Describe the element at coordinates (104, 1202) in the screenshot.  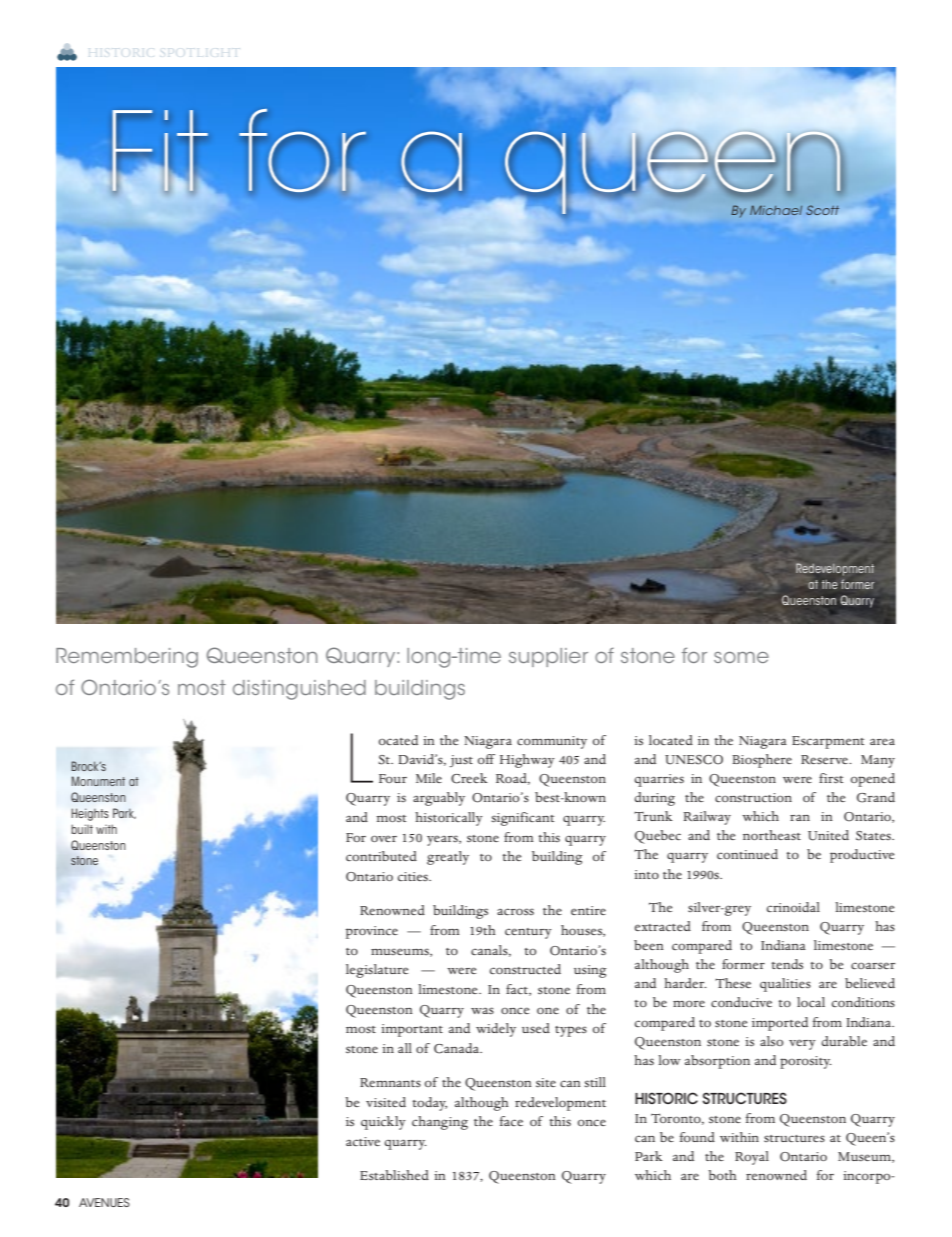
I see `AVENUES` at that location.
